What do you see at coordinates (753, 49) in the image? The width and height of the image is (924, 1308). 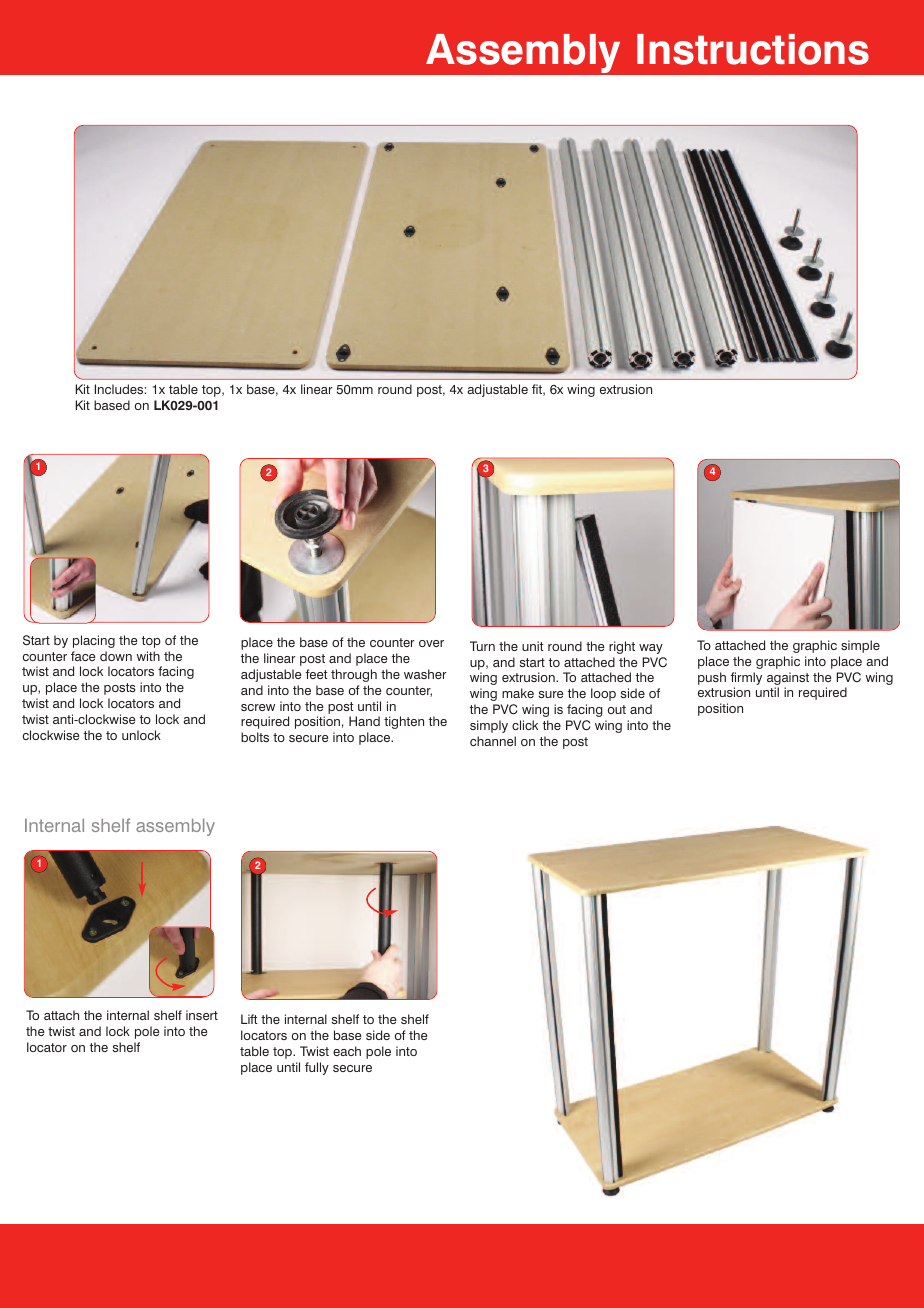 I see `Instructions` at bounding box center [753, 49].
